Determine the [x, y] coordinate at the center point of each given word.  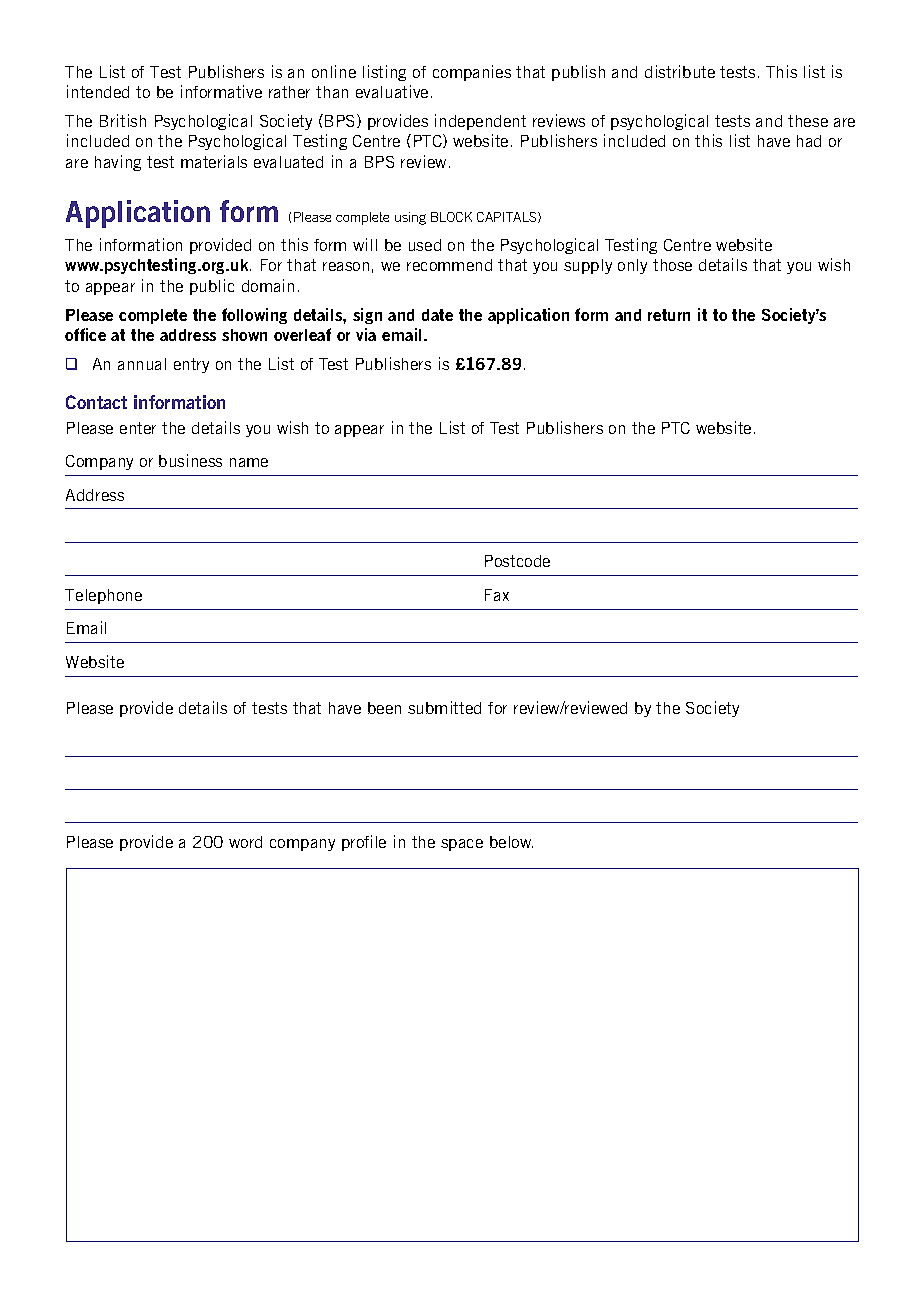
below [511, 842]
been [384, 708]
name [249, 462]
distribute [680, 71]
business [190, 460]
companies [472, 73]
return [669, 315]
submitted [444, 707]
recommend [449, 265]
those [672, 265]
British [123, 120]
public [212, 287]
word [245, 842]
